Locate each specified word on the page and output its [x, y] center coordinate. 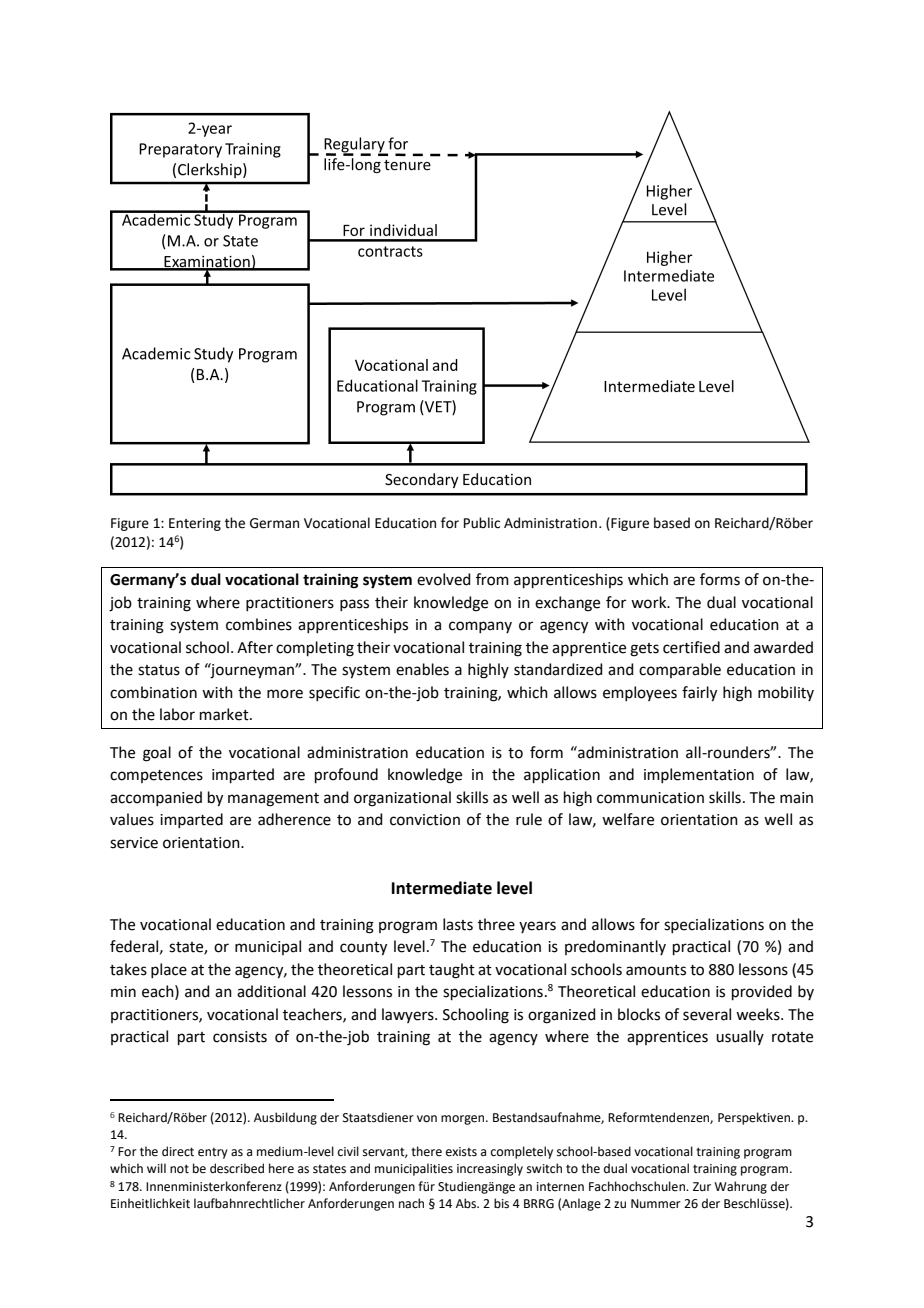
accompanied [156, 798]
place [169, 970]
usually [740, 1037]
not [179, 1169]
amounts [656, 970]
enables [422, 669]
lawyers [409, 1015]
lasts [458, 924]
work [650, 602]
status [159, 670]
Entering [195, 524]
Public [482, 523]
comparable [680, 670]
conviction [425, 820]
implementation [699, 775]
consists [240, 1037]
